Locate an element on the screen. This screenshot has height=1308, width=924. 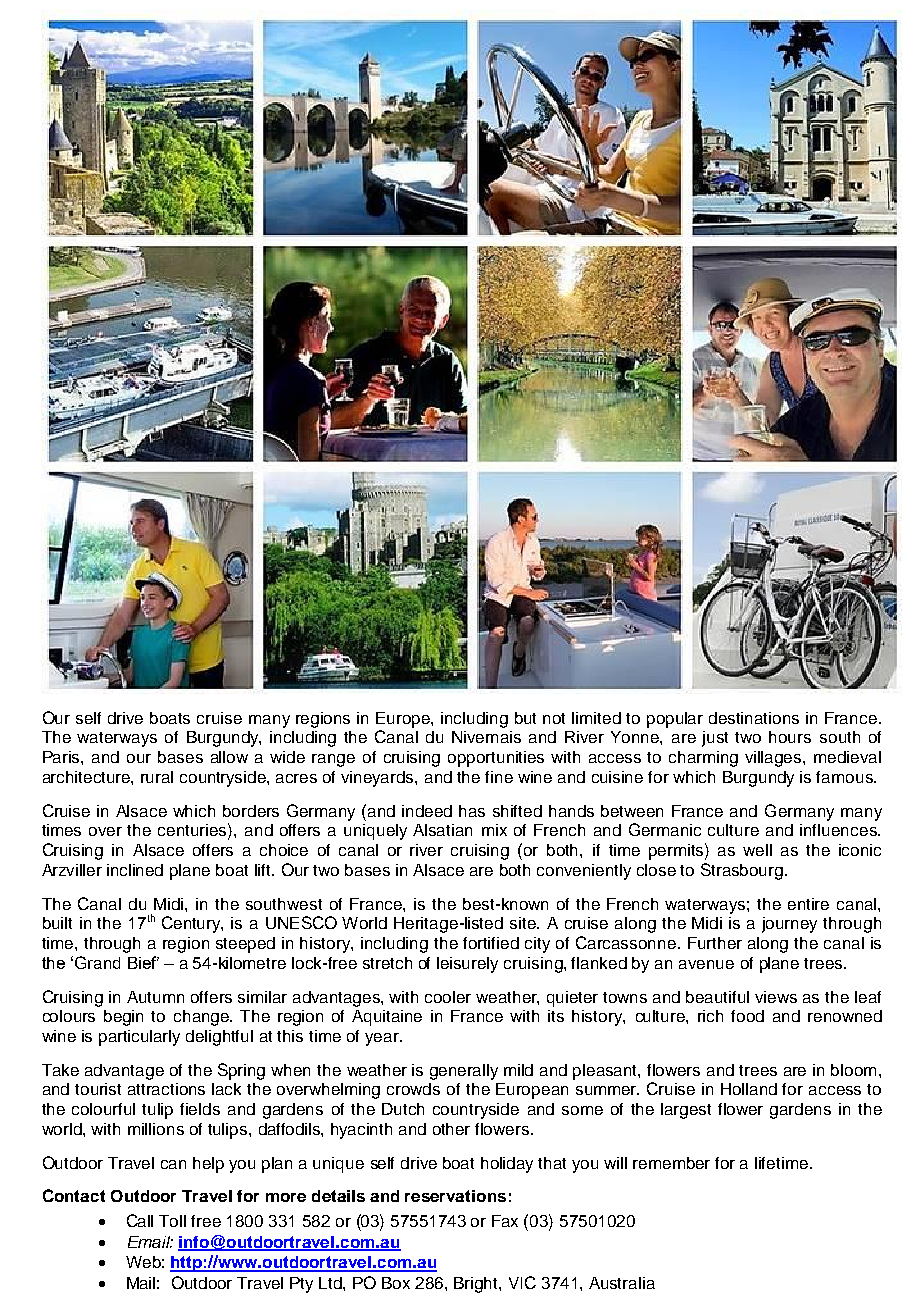
holiday is located at coordinates (507, 1165).
